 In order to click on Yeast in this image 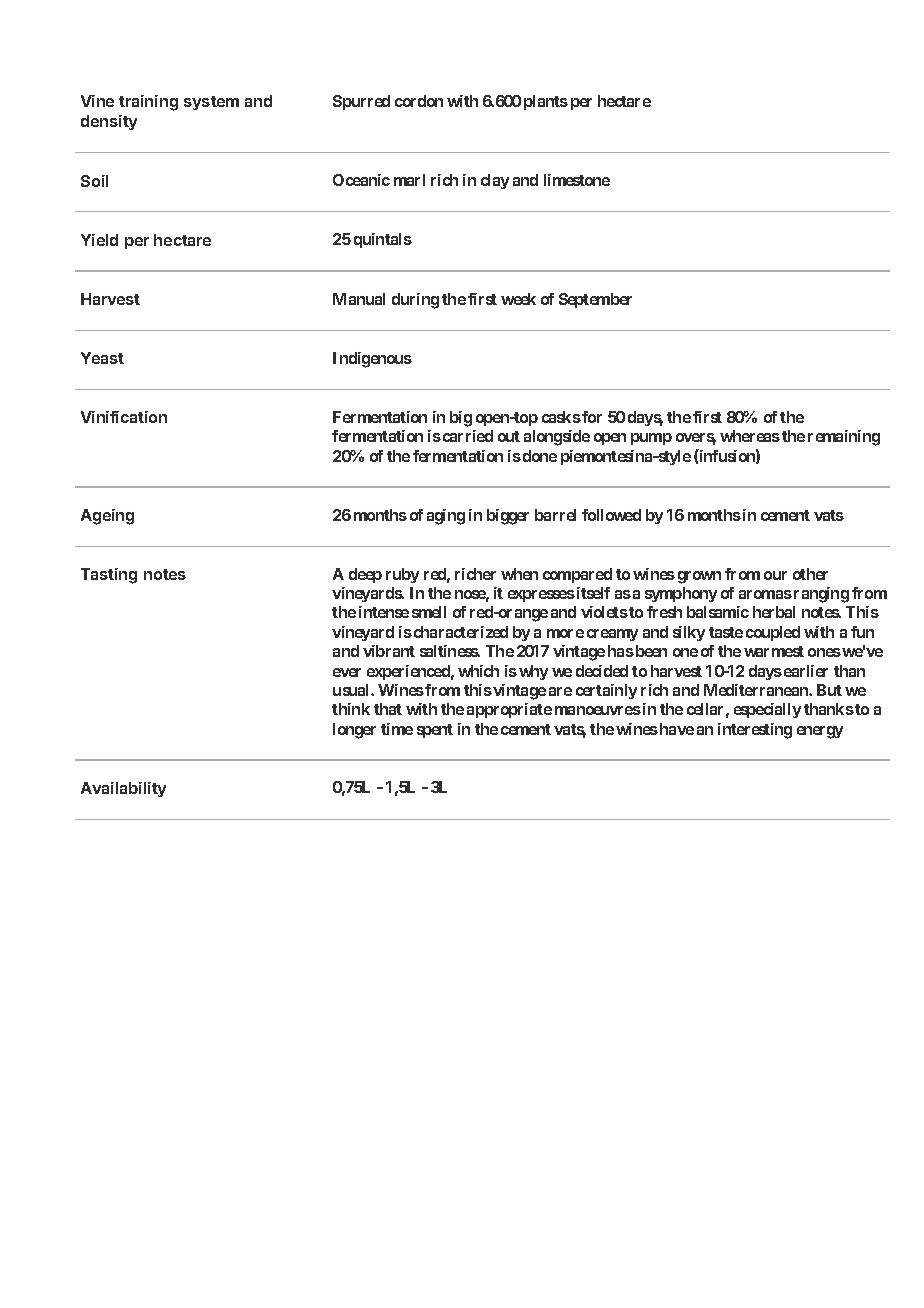, I will do `click(102, 358)`.
